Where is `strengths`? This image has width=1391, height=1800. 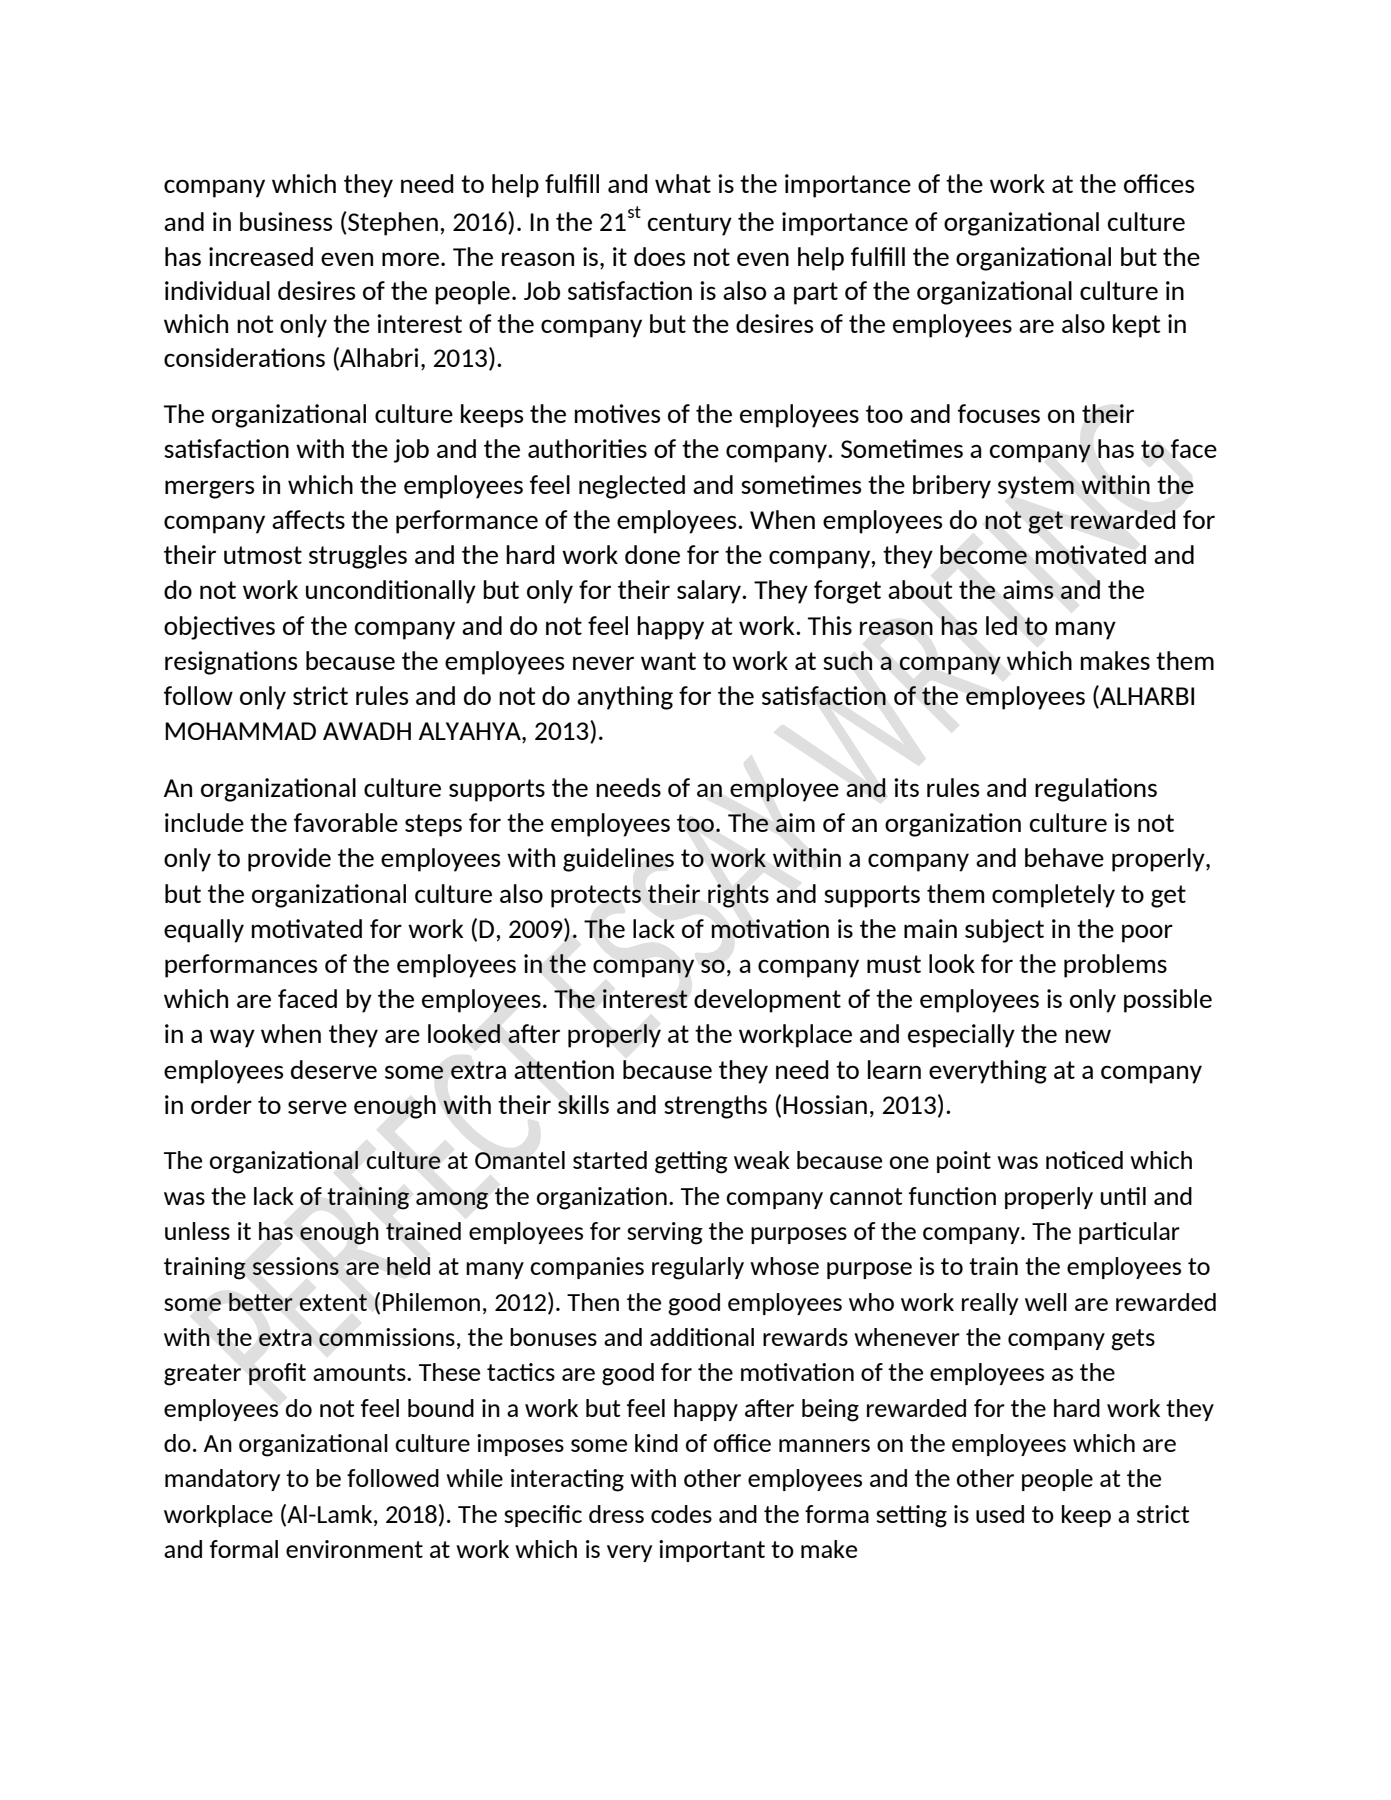 strengths is located at coordinates (715, 1107).
